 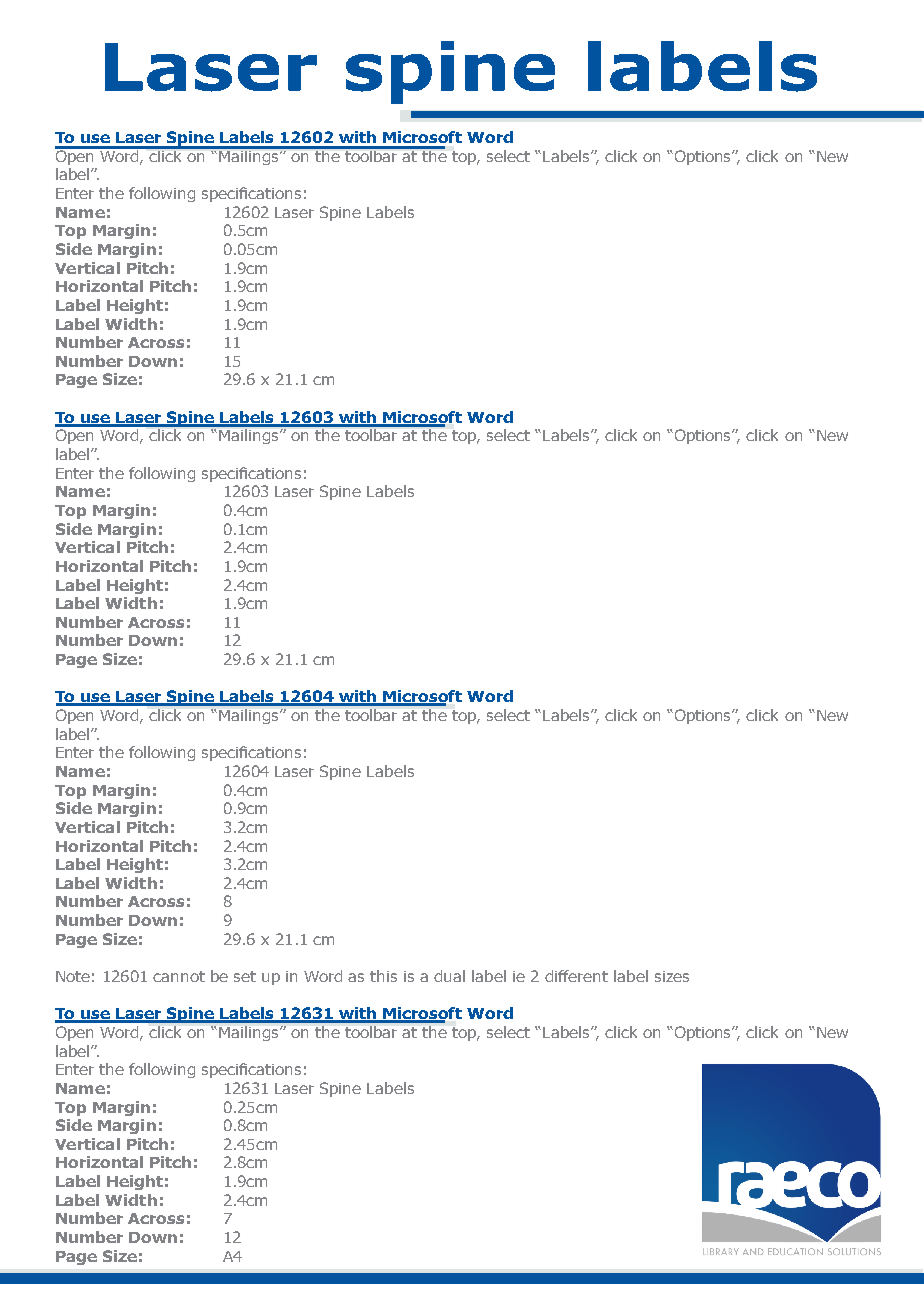 I want to click on Note, so click(x=73, y=976).
